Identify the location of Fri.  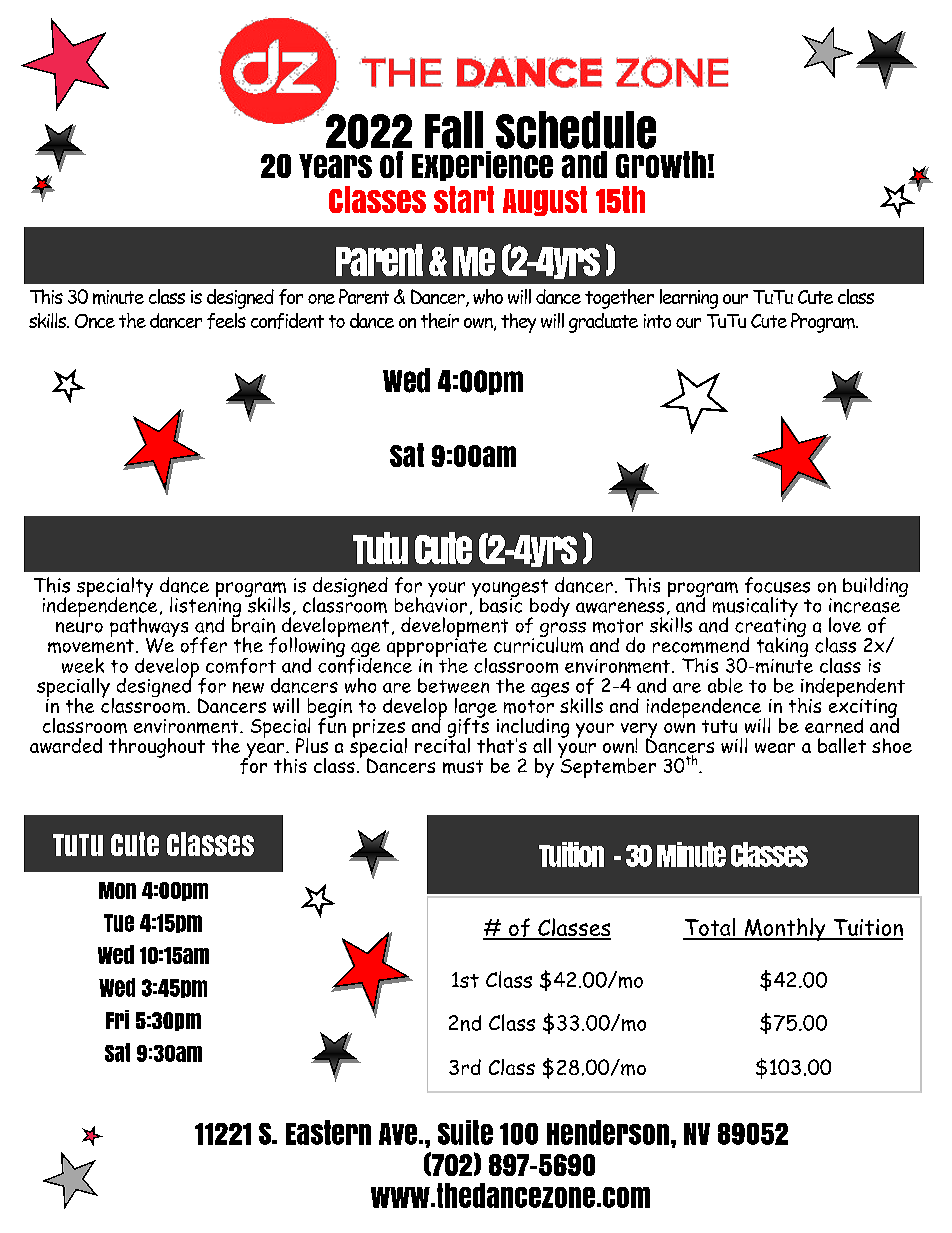
(117, 1019).
